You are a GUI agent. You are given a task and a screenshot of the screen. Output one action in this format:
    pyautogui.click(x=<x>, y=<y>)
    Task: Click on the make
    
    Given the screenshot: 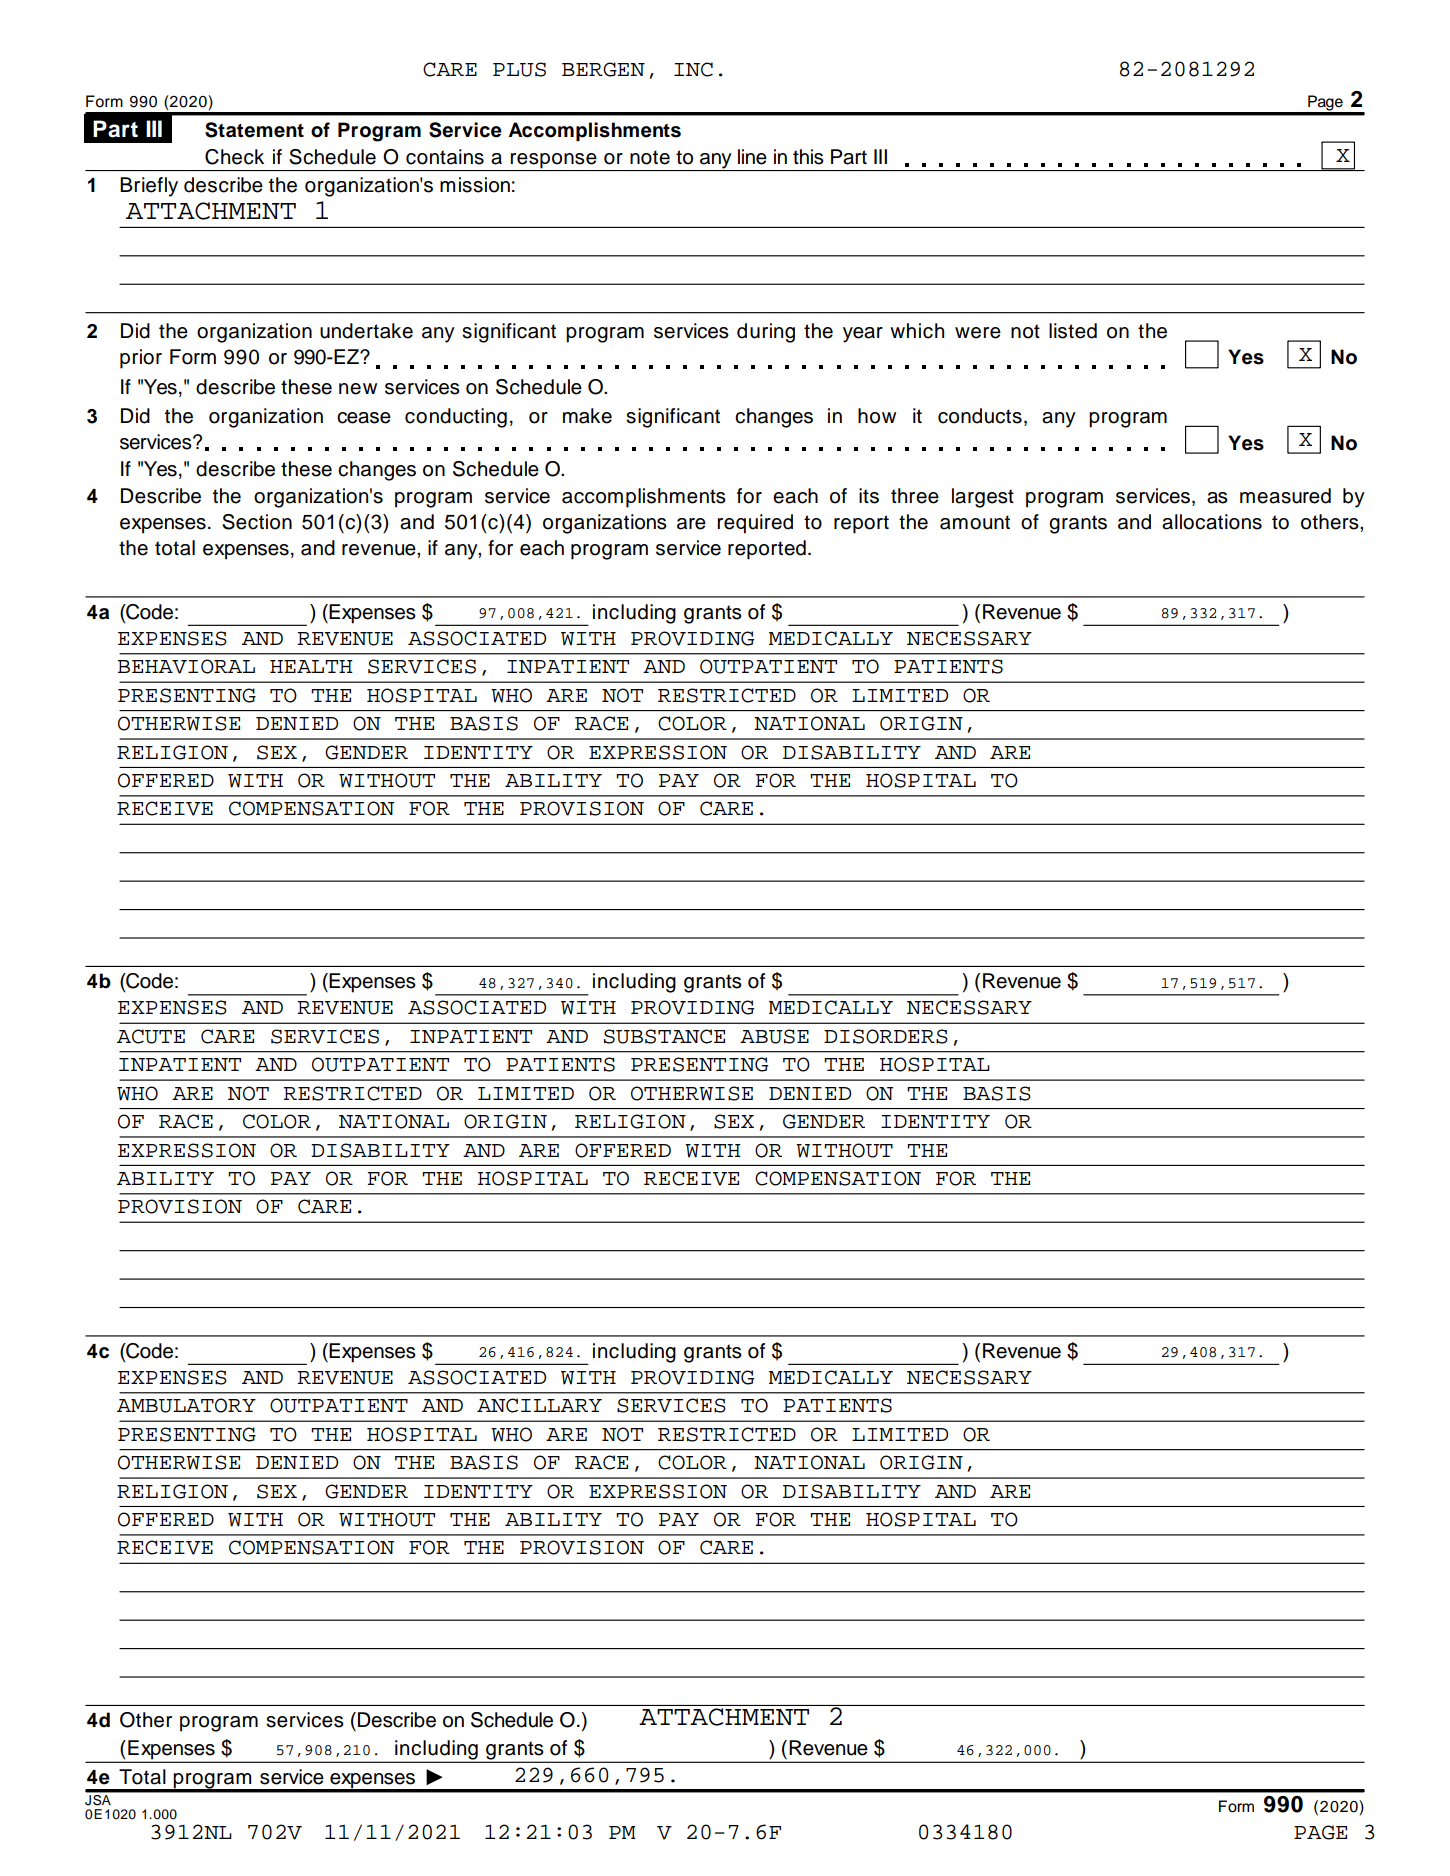 What is the action you would take?
    pyautogui.click(x=587, y=416)
